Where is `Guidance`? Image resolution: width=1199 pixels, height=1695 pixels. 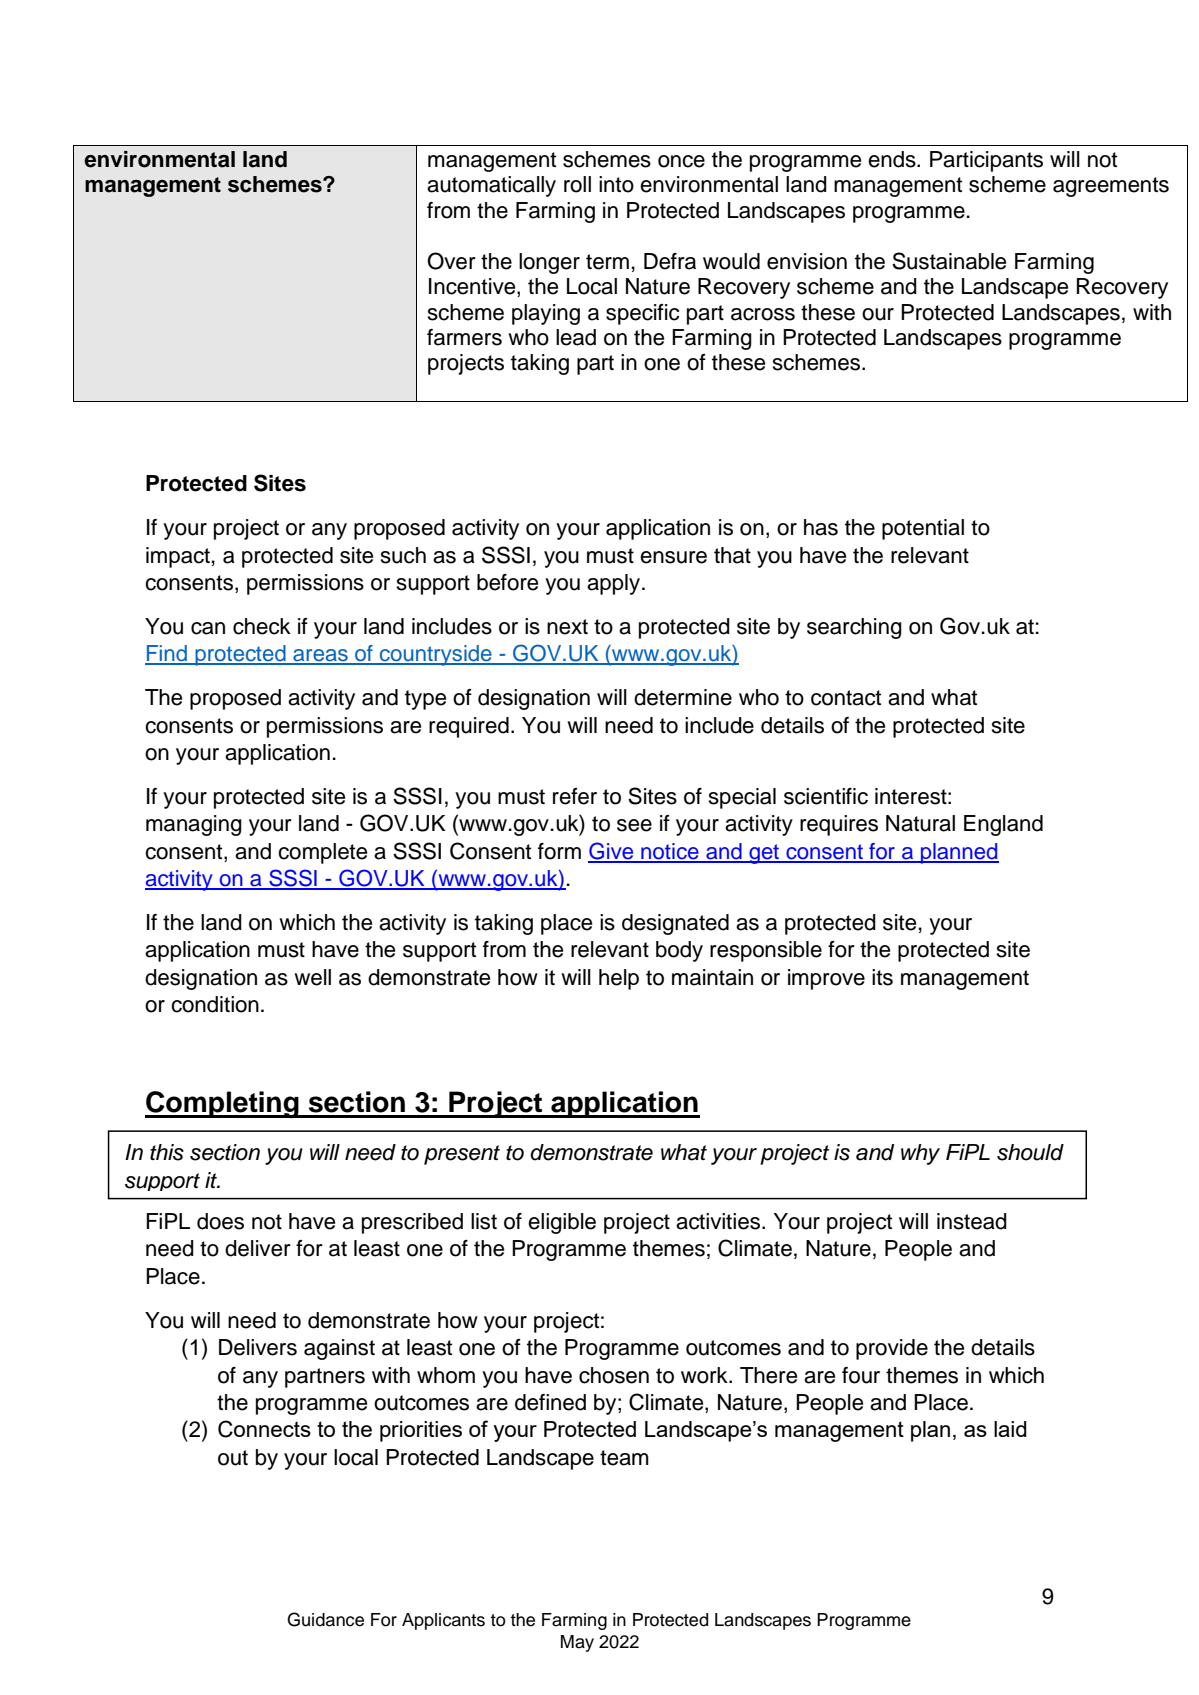 Guidance is located at coordinates (325, 1619).
